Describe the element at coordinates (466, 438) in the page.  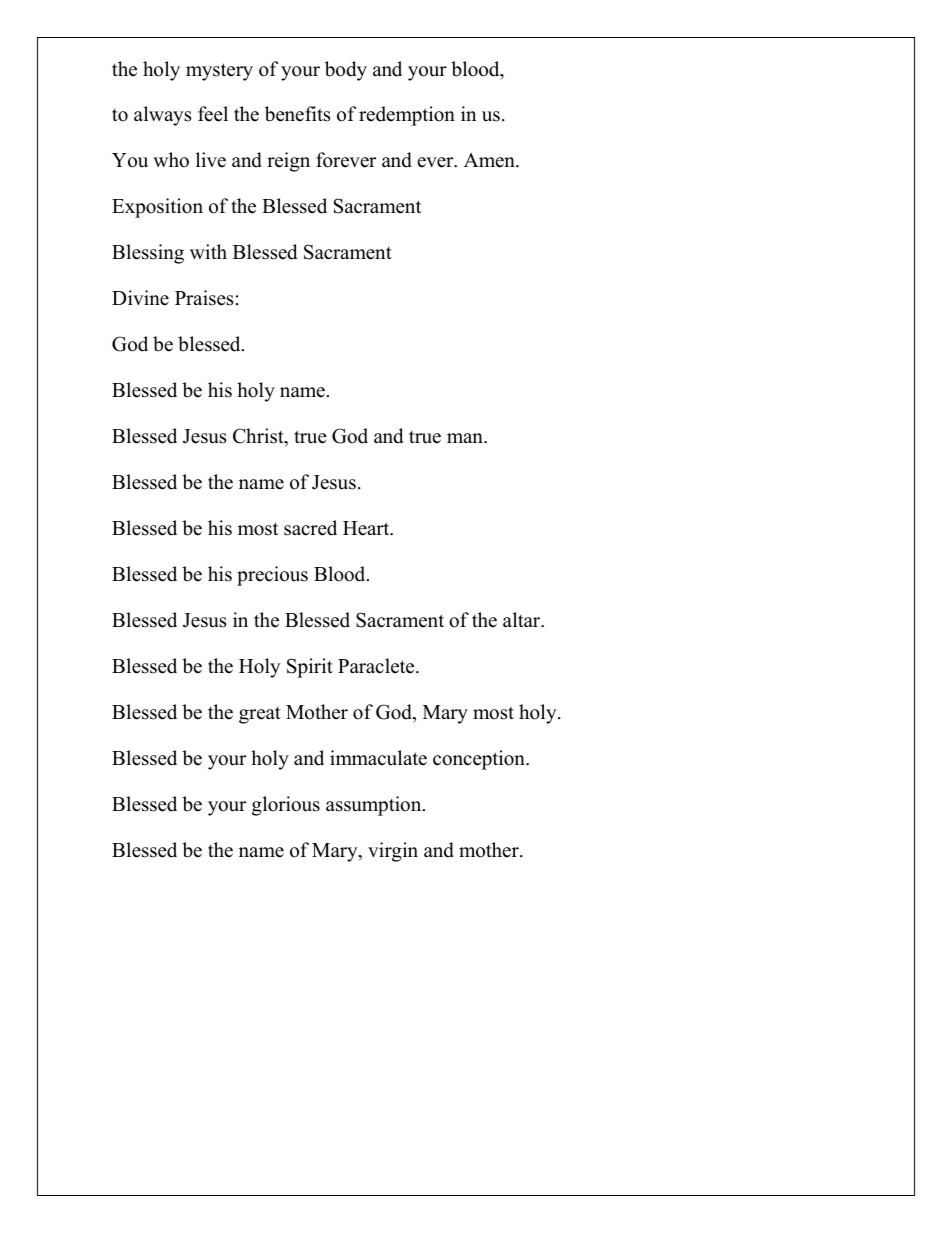
I see `man` at that location.
